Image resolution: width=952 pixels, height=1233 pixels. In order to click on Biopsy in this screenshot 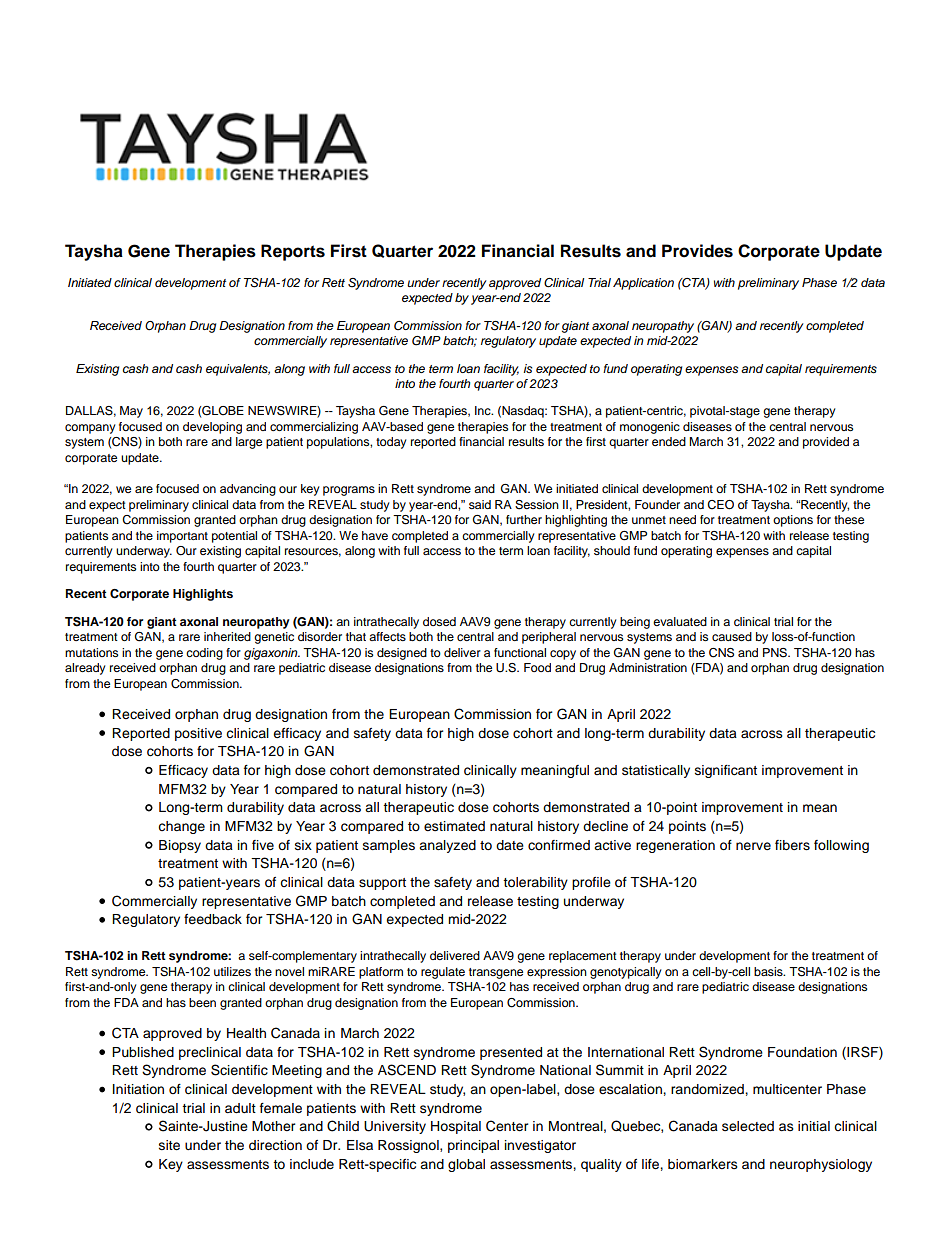, I will do `click(180, 846)`.
